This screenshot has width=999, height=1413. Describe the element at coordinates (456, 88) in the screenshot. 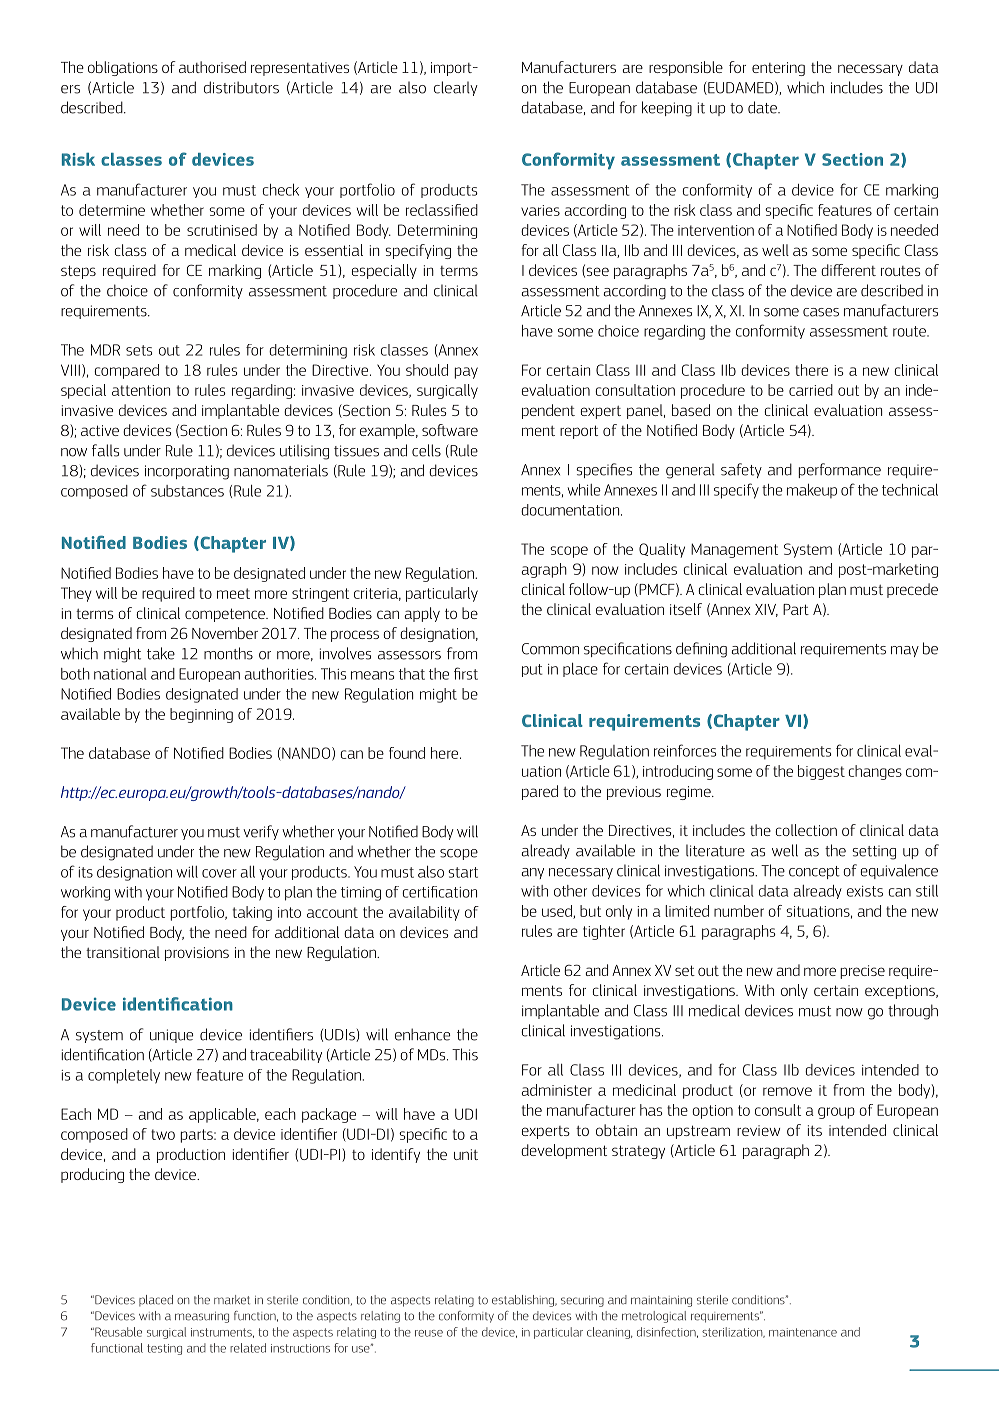

I see `clearly` at that location.
